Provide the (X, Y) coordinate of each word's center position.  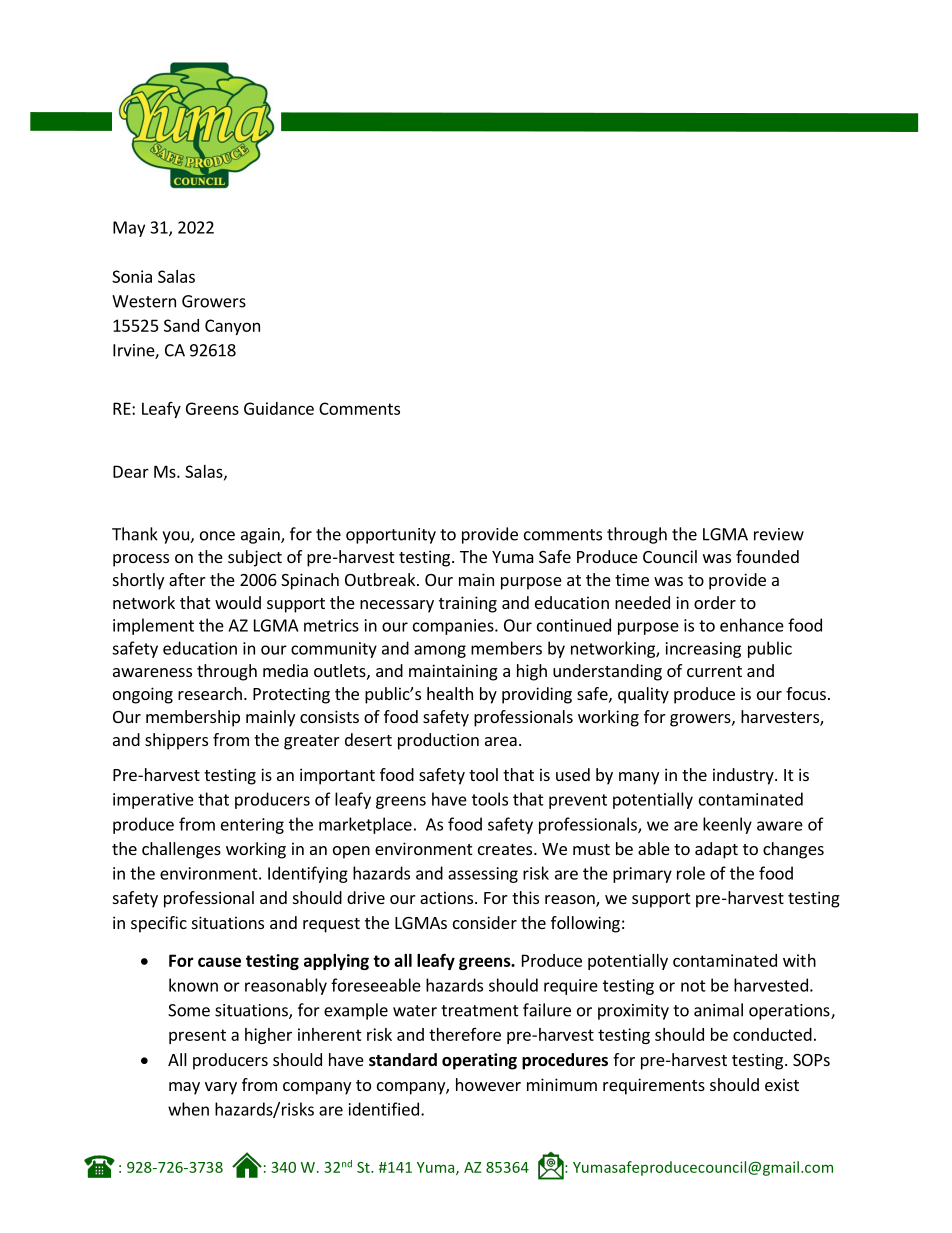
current (714, 671)
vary (221, 1088)
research (210, 693)
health (450, 693)
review (779, 534)
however (488, 1084)
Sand (181, 325)
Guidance (279, 408)
